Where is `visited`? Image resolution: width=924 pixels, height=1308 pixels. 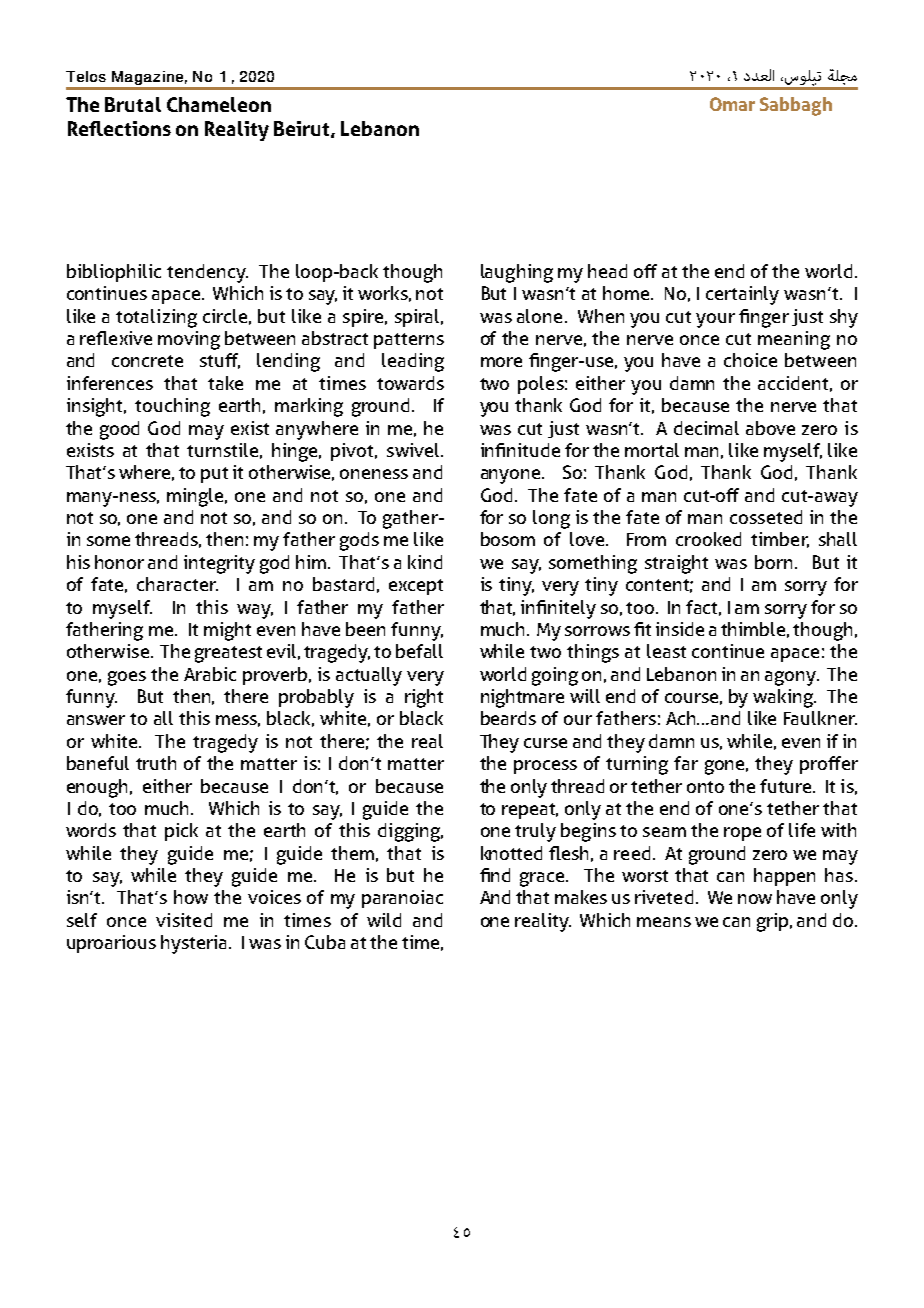
visited is located at coordinates (184, 920).
